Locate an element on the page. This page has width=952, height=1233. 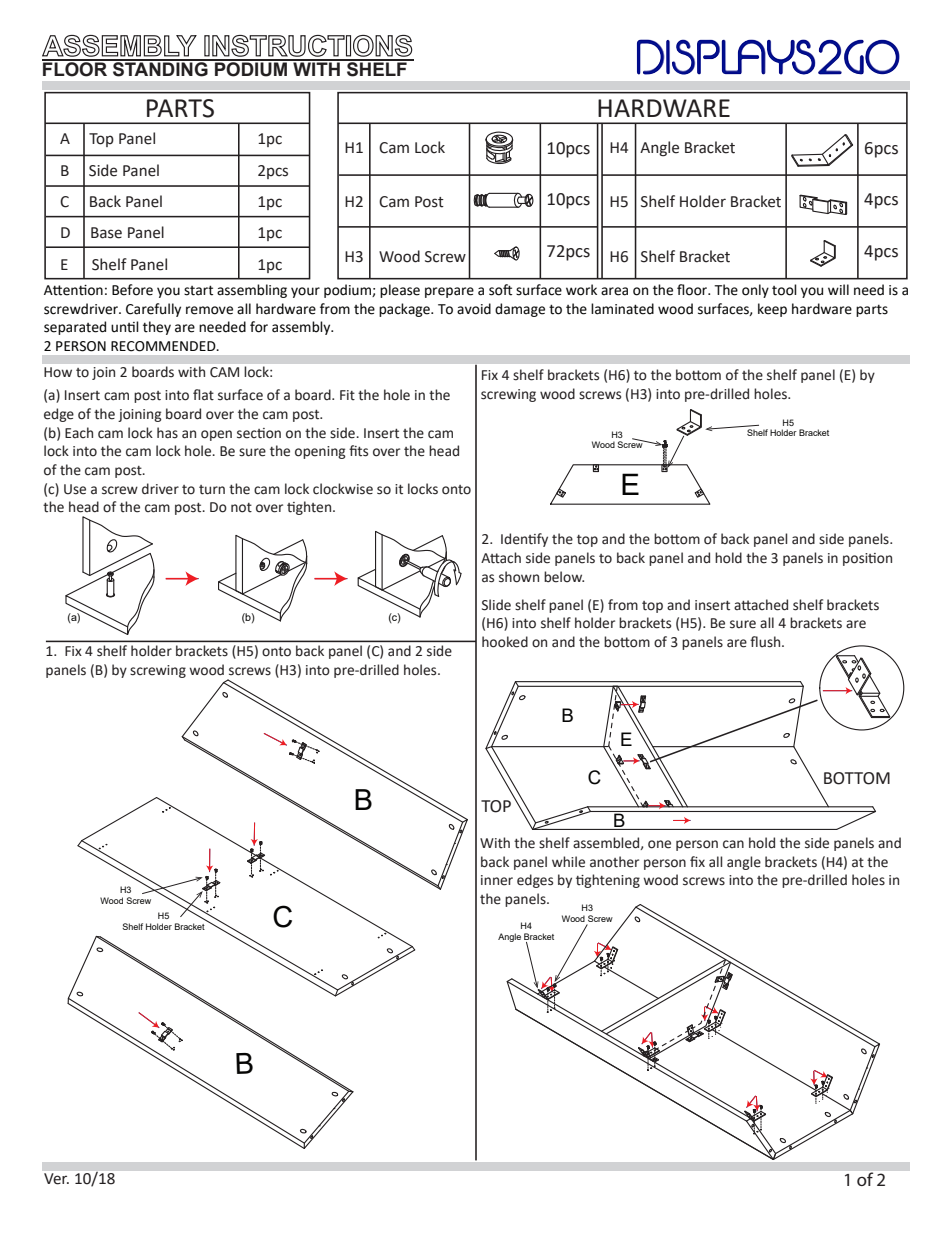
prepare is located at coordinates (449, 292).
